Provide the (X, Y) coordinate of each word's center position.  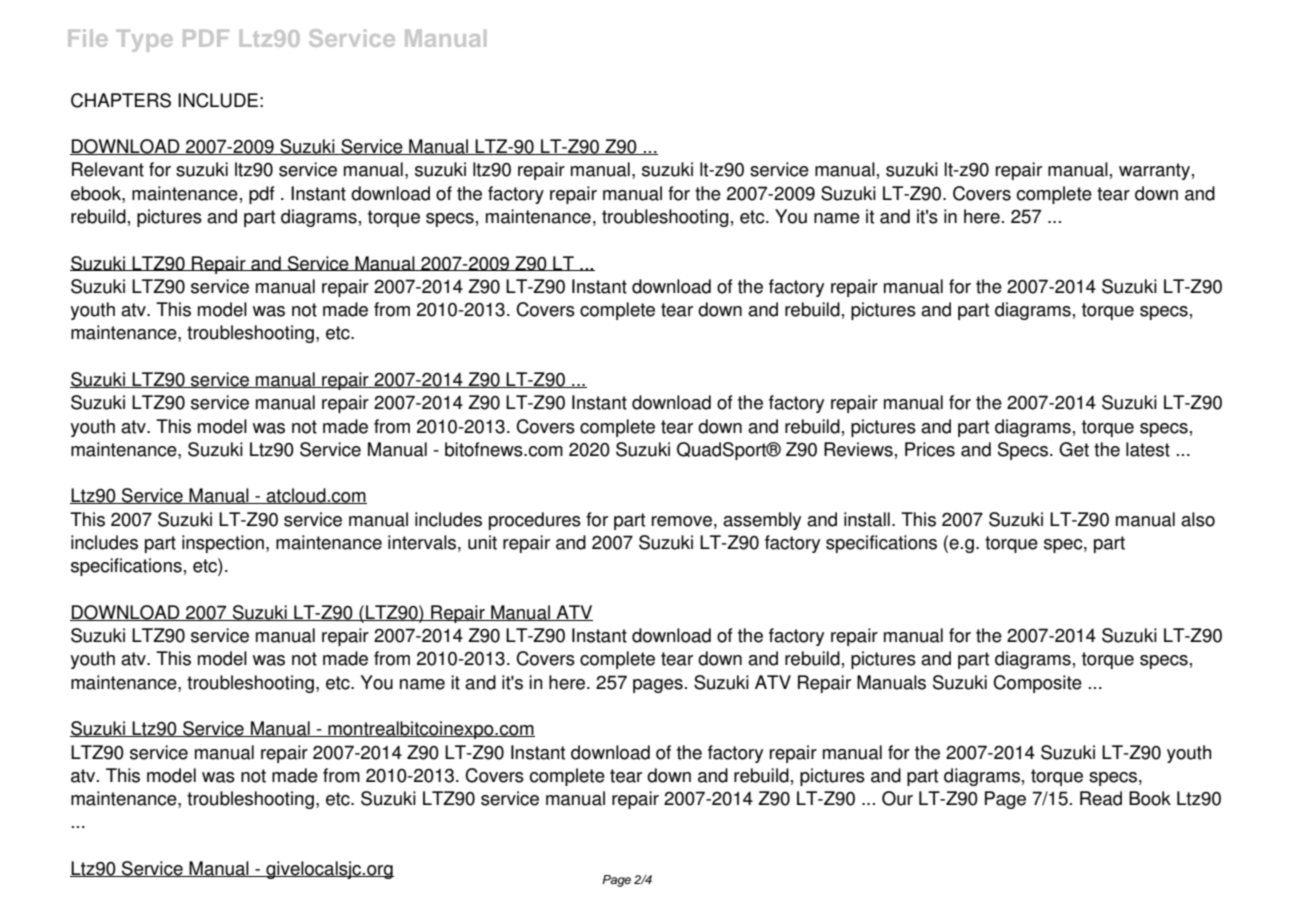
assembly (762, 521)
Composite (1037, 684)
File (88, 38)
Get (1074, 449)
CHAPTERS (121, 100)
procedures (535, 521)
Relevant (108, 169)
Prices (930, 449)
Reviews (858, 449)
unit (482, 542)
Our (897, 798)
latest (1148, 449)
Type (144, 41)
